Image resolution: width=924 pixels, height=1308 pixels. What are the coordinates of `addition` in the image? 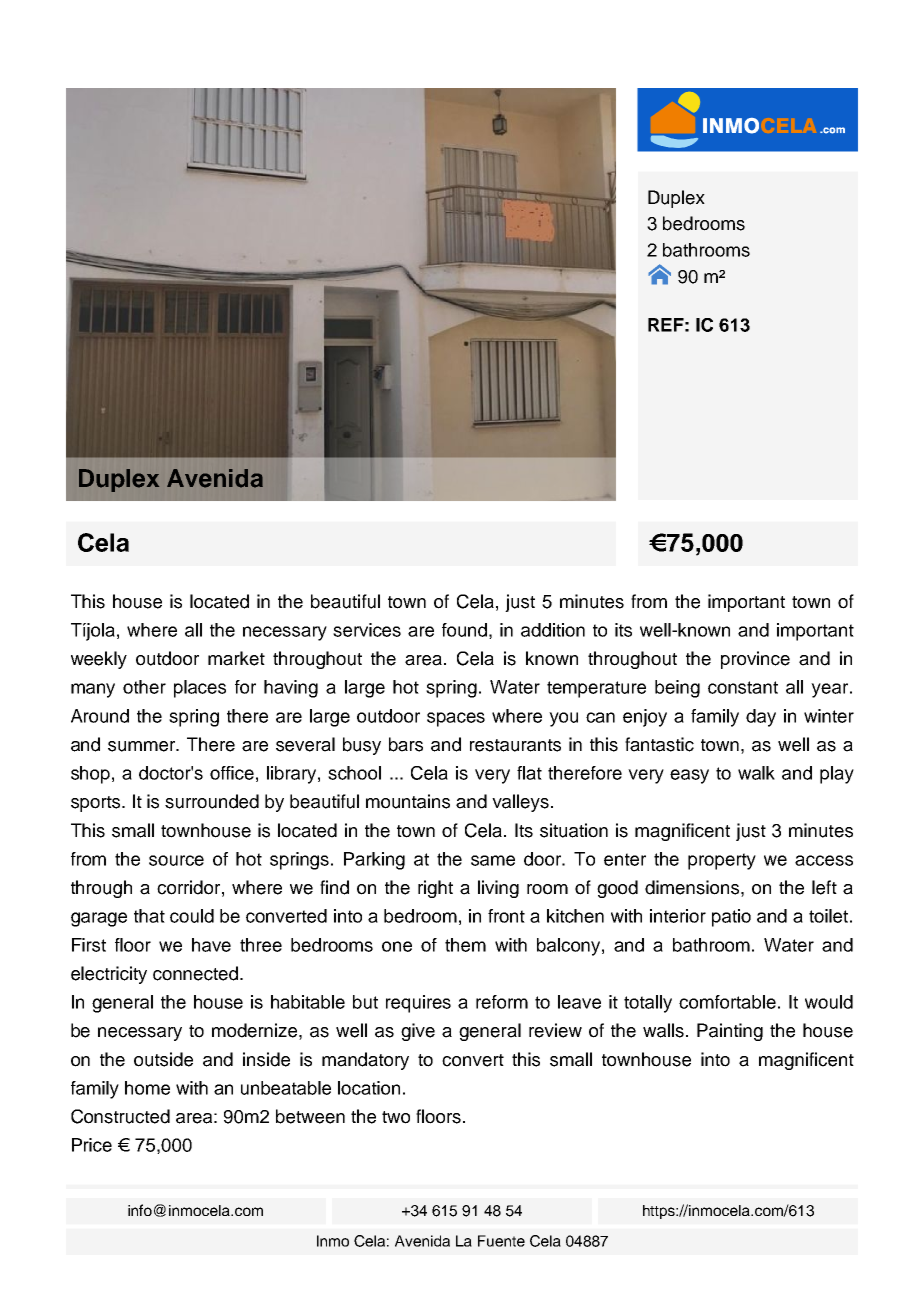 It's located at (553, 630).
